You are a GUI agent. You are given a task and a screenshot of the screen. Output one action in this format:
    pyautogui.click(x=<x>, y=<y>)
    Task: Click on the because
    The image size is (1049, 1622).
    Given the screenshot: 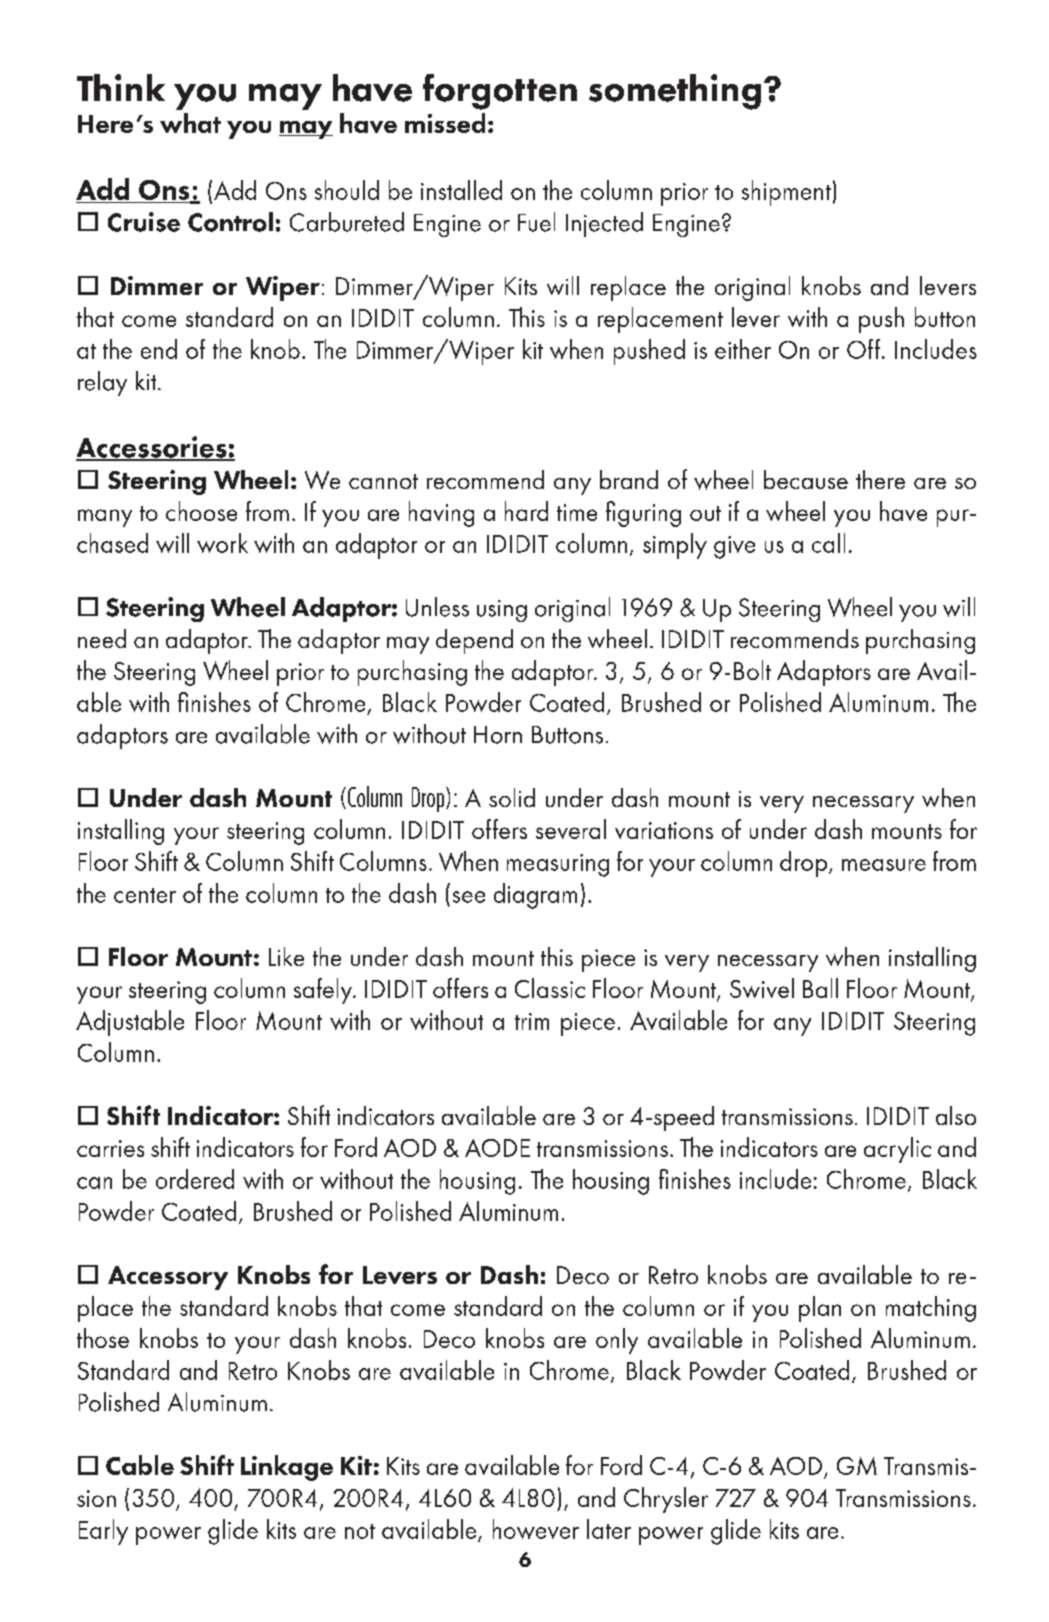 What is the action you would take?
    pyautogui.click(x=806, y=479)
